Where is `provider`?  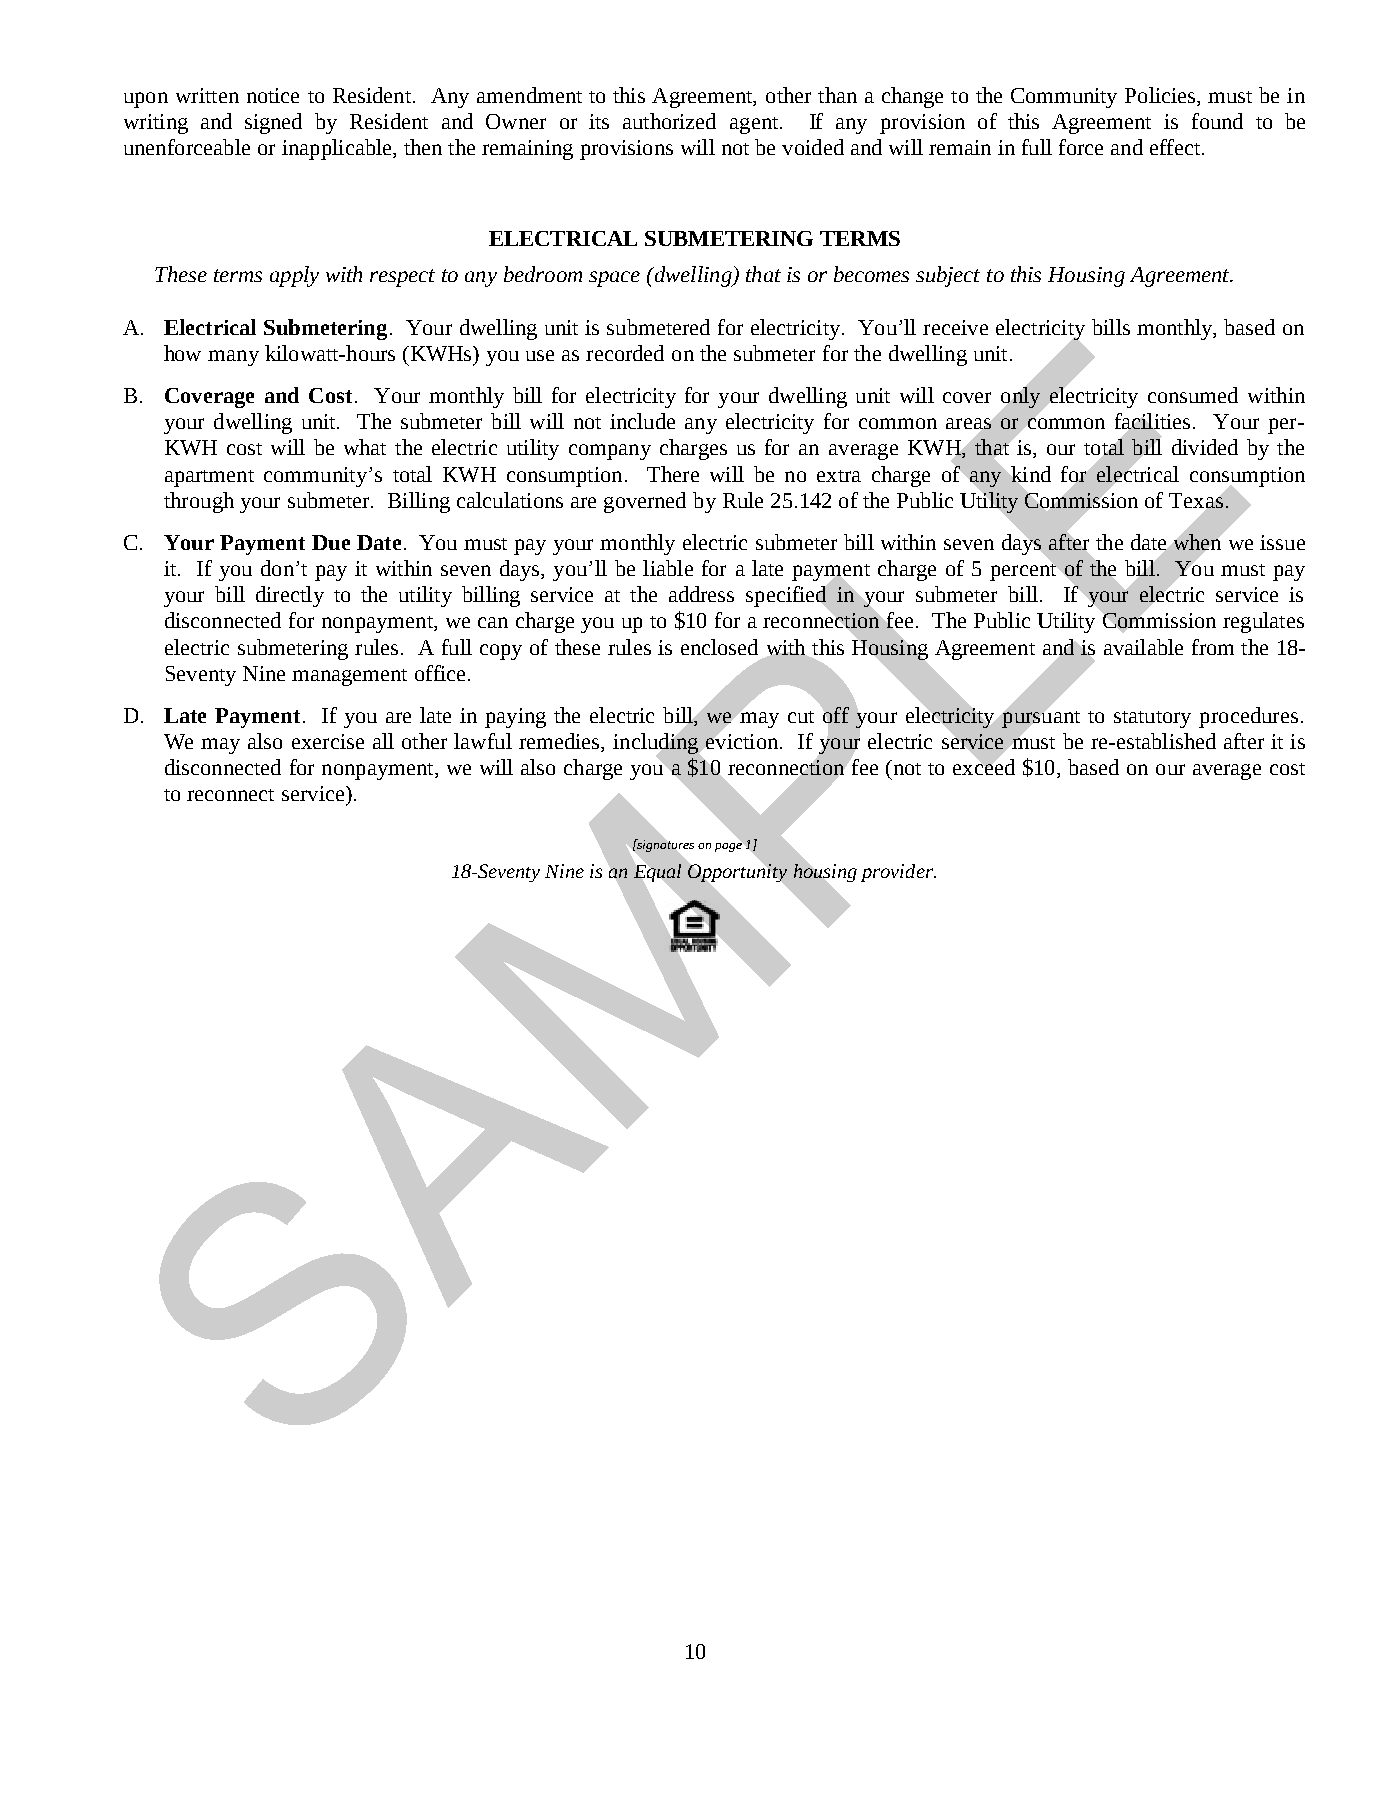 provider is located at coordinates (898, 873).
